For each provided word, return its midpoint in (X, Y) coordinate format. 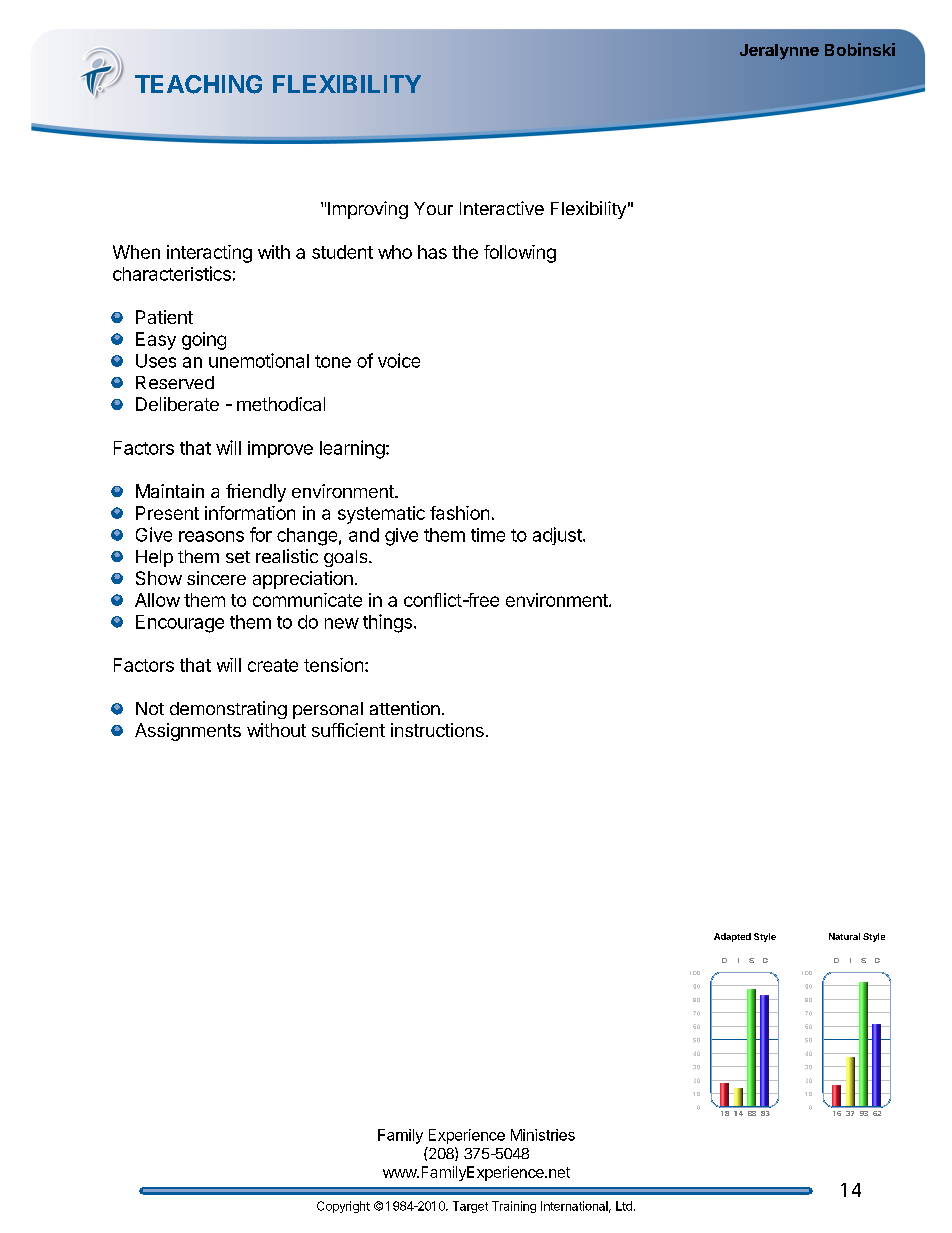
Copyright (343, 1207)
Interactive (502, 208)
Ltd (624, 1206)
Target (470, 1207)
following (520, 254)
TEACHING (198, 84)
